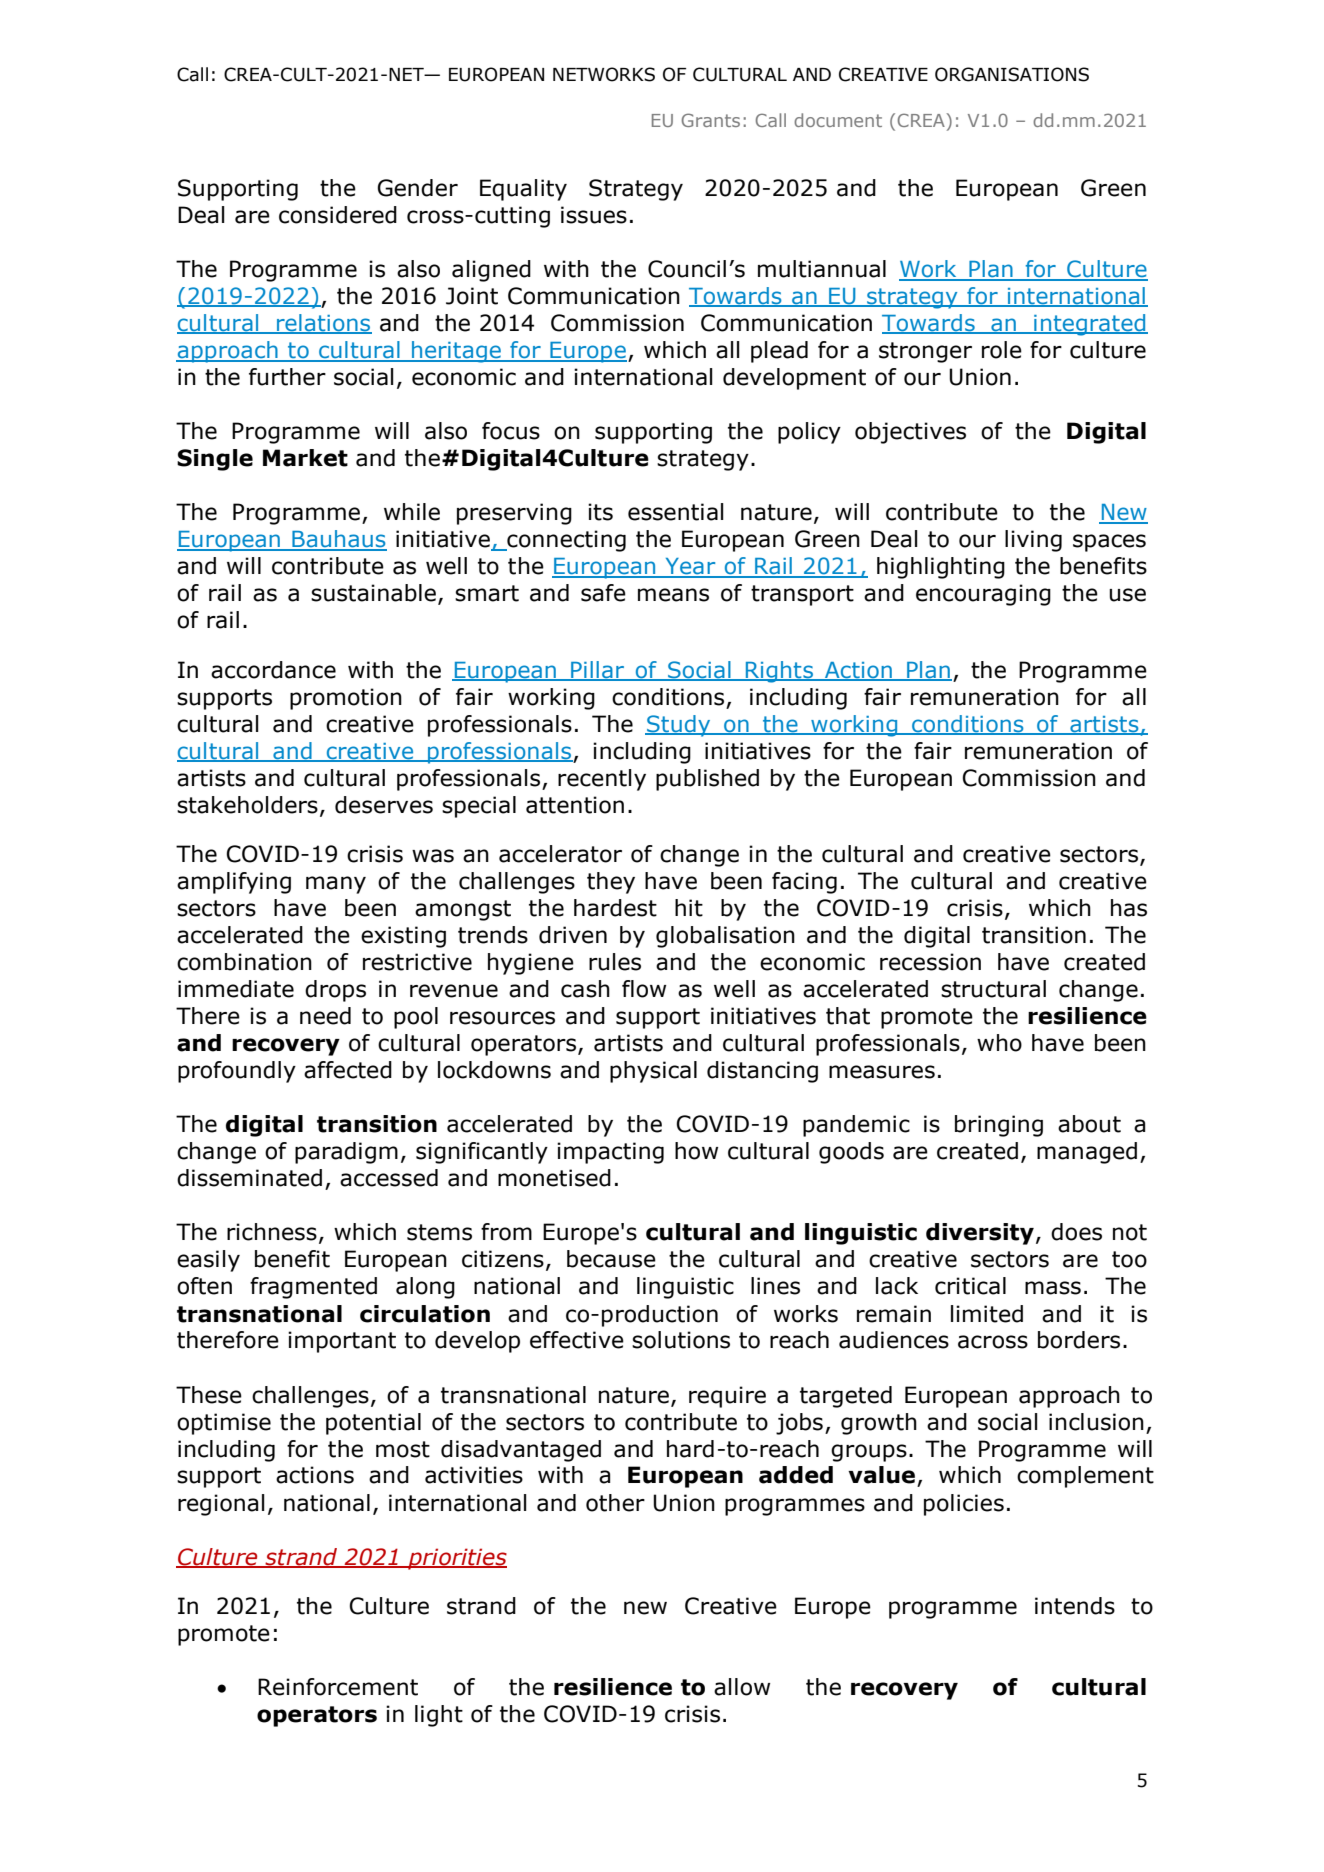  Describe the element at coordinates (338, 215) in the screenshot. I see `considered` at that location.
